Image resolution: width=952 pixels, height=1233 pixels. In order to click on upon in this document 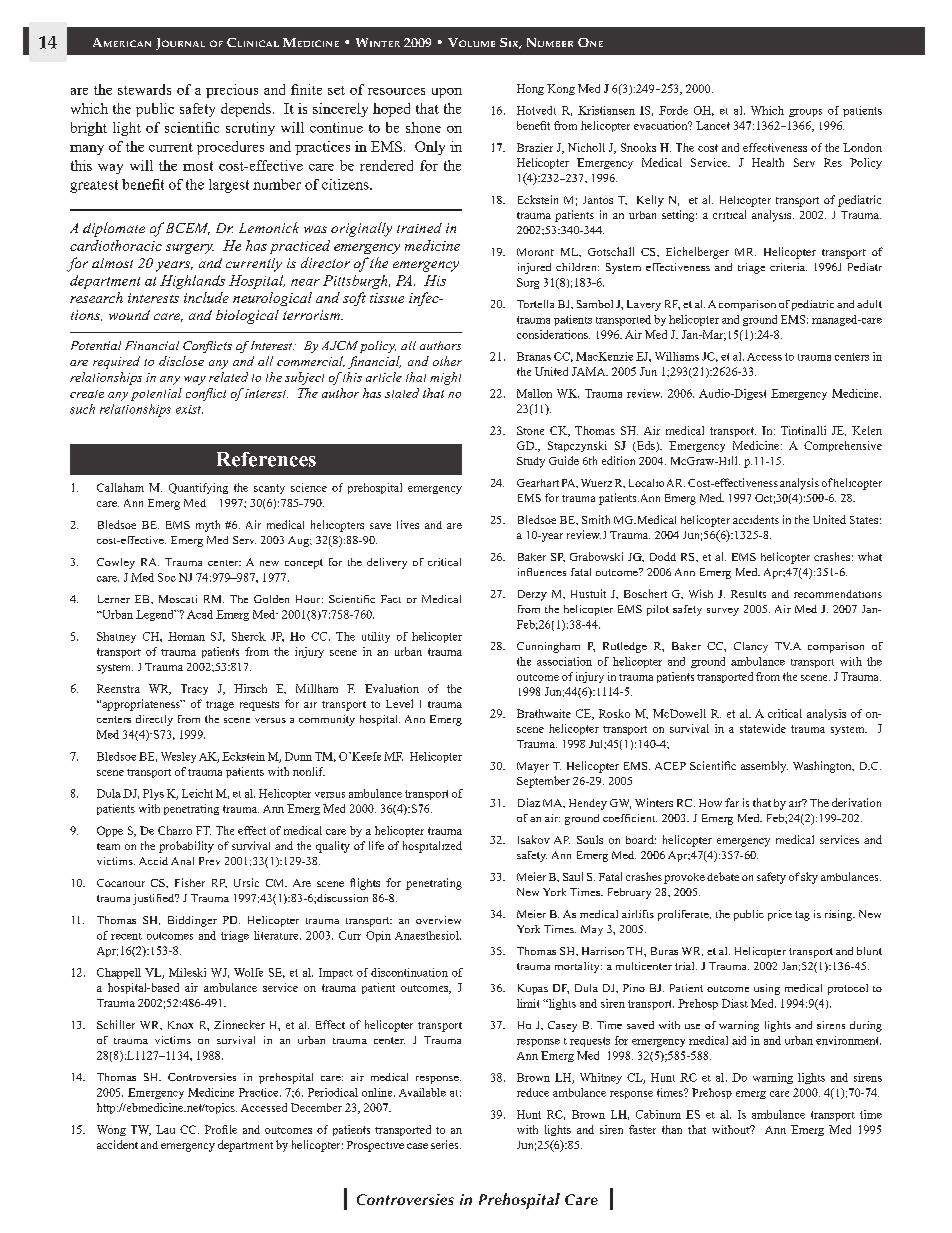, I will do `click(447, 93)`.
